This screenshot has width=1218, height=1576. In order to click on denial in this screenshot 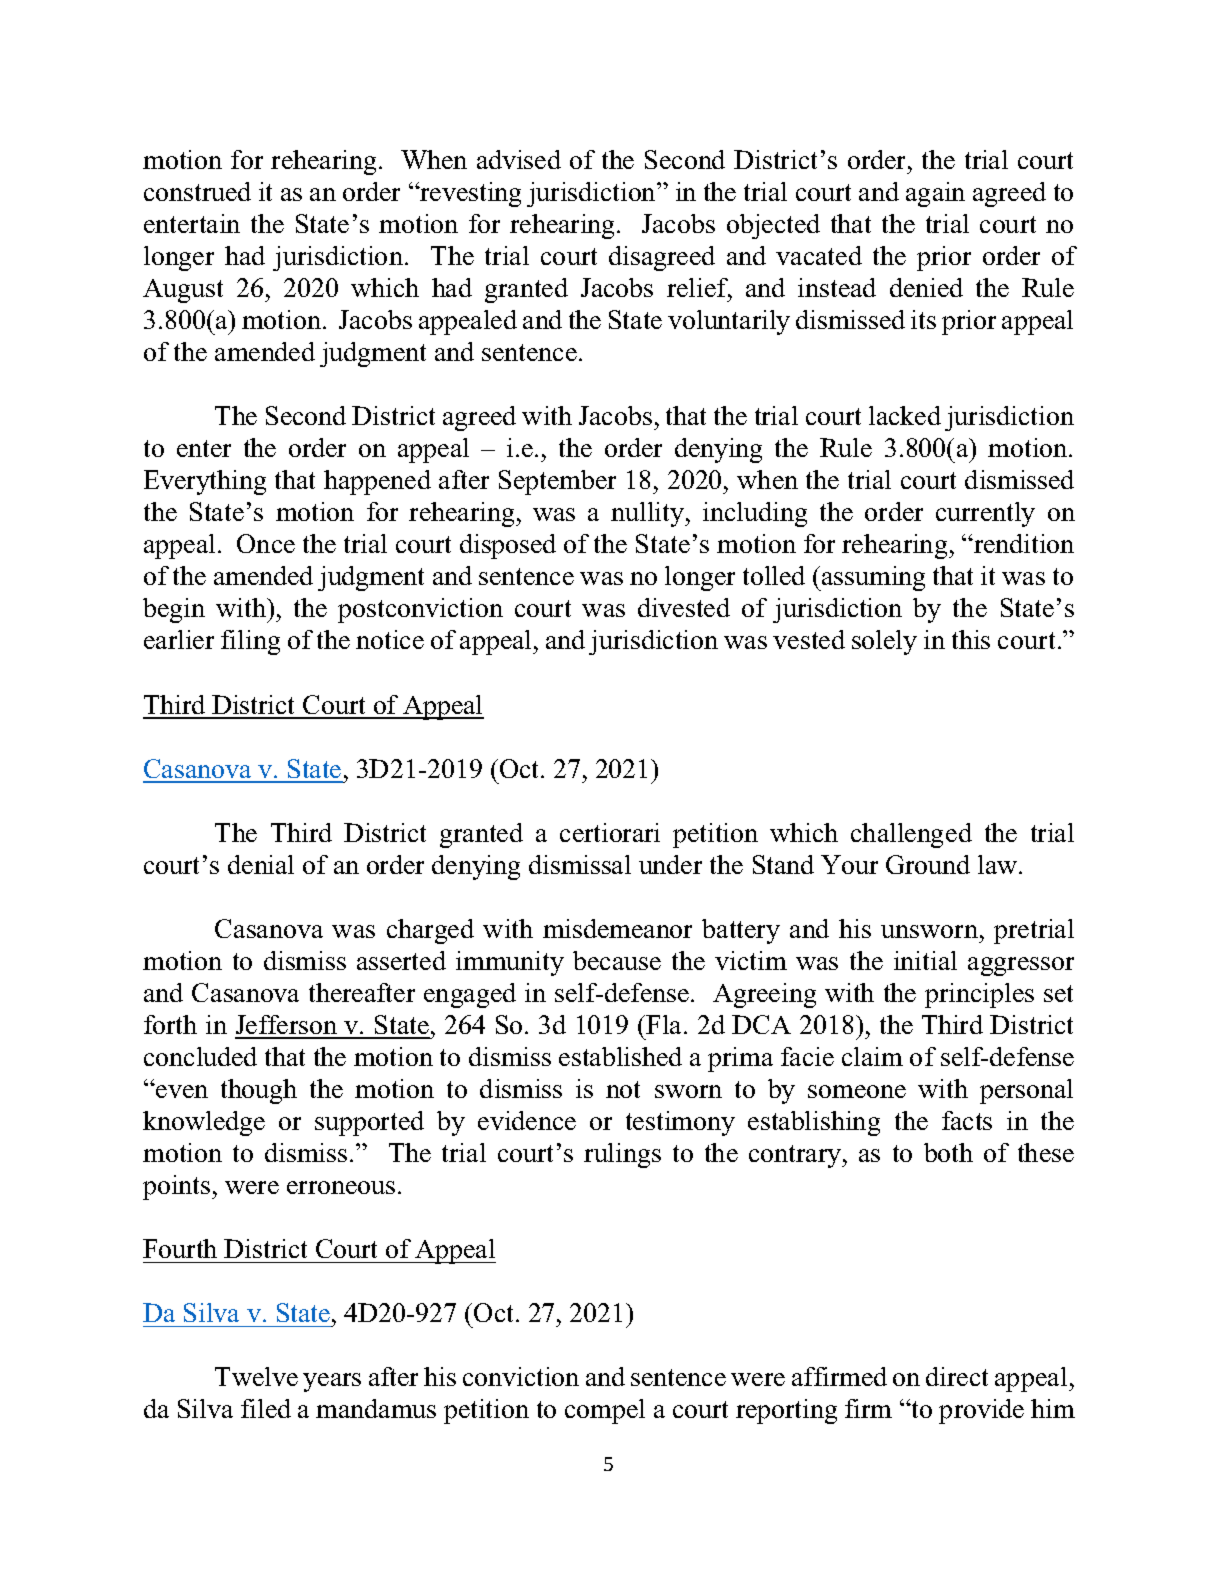, I will do `click(261, 864)`.
